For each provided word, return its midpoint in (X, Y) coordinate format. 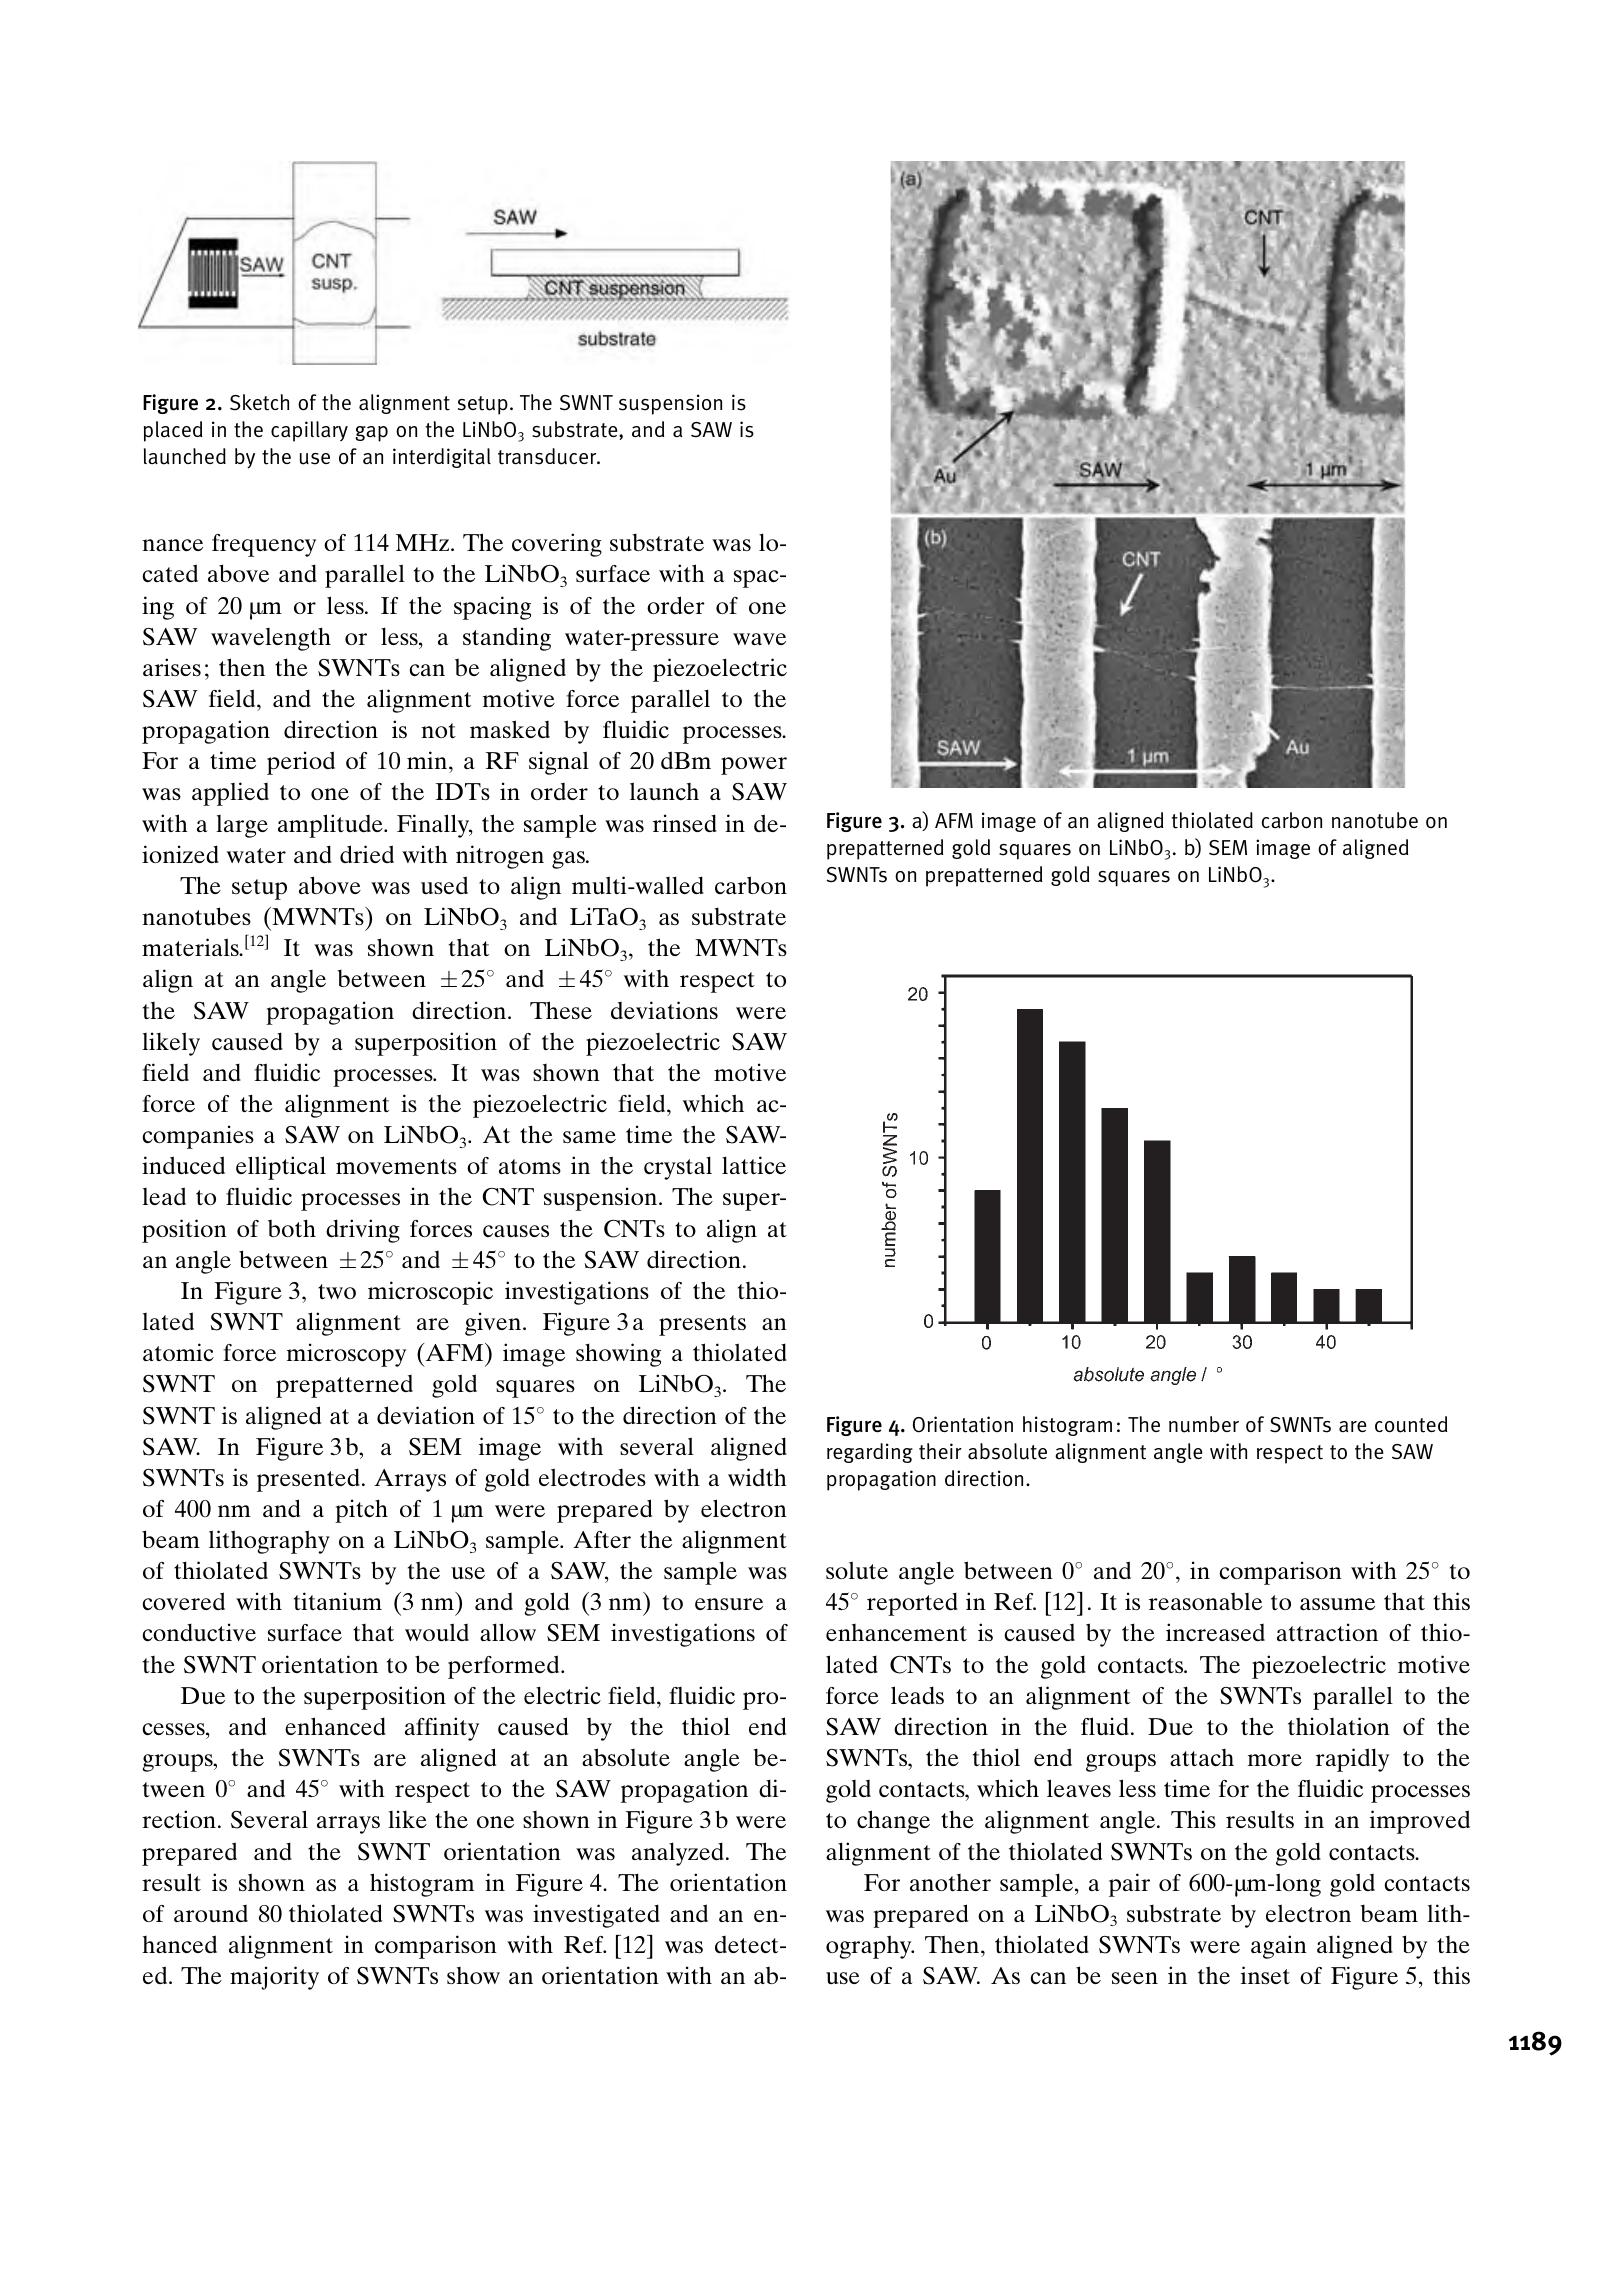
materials (191, 947)
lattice (754, 1165)
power (754, 766)
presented (308, 1480)
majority (274, 1978)
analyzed (678, 1854)
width (757, 1477)
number (1204, 1424)
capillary (309, 431)
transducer (548, 456)
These (561, 1010)
